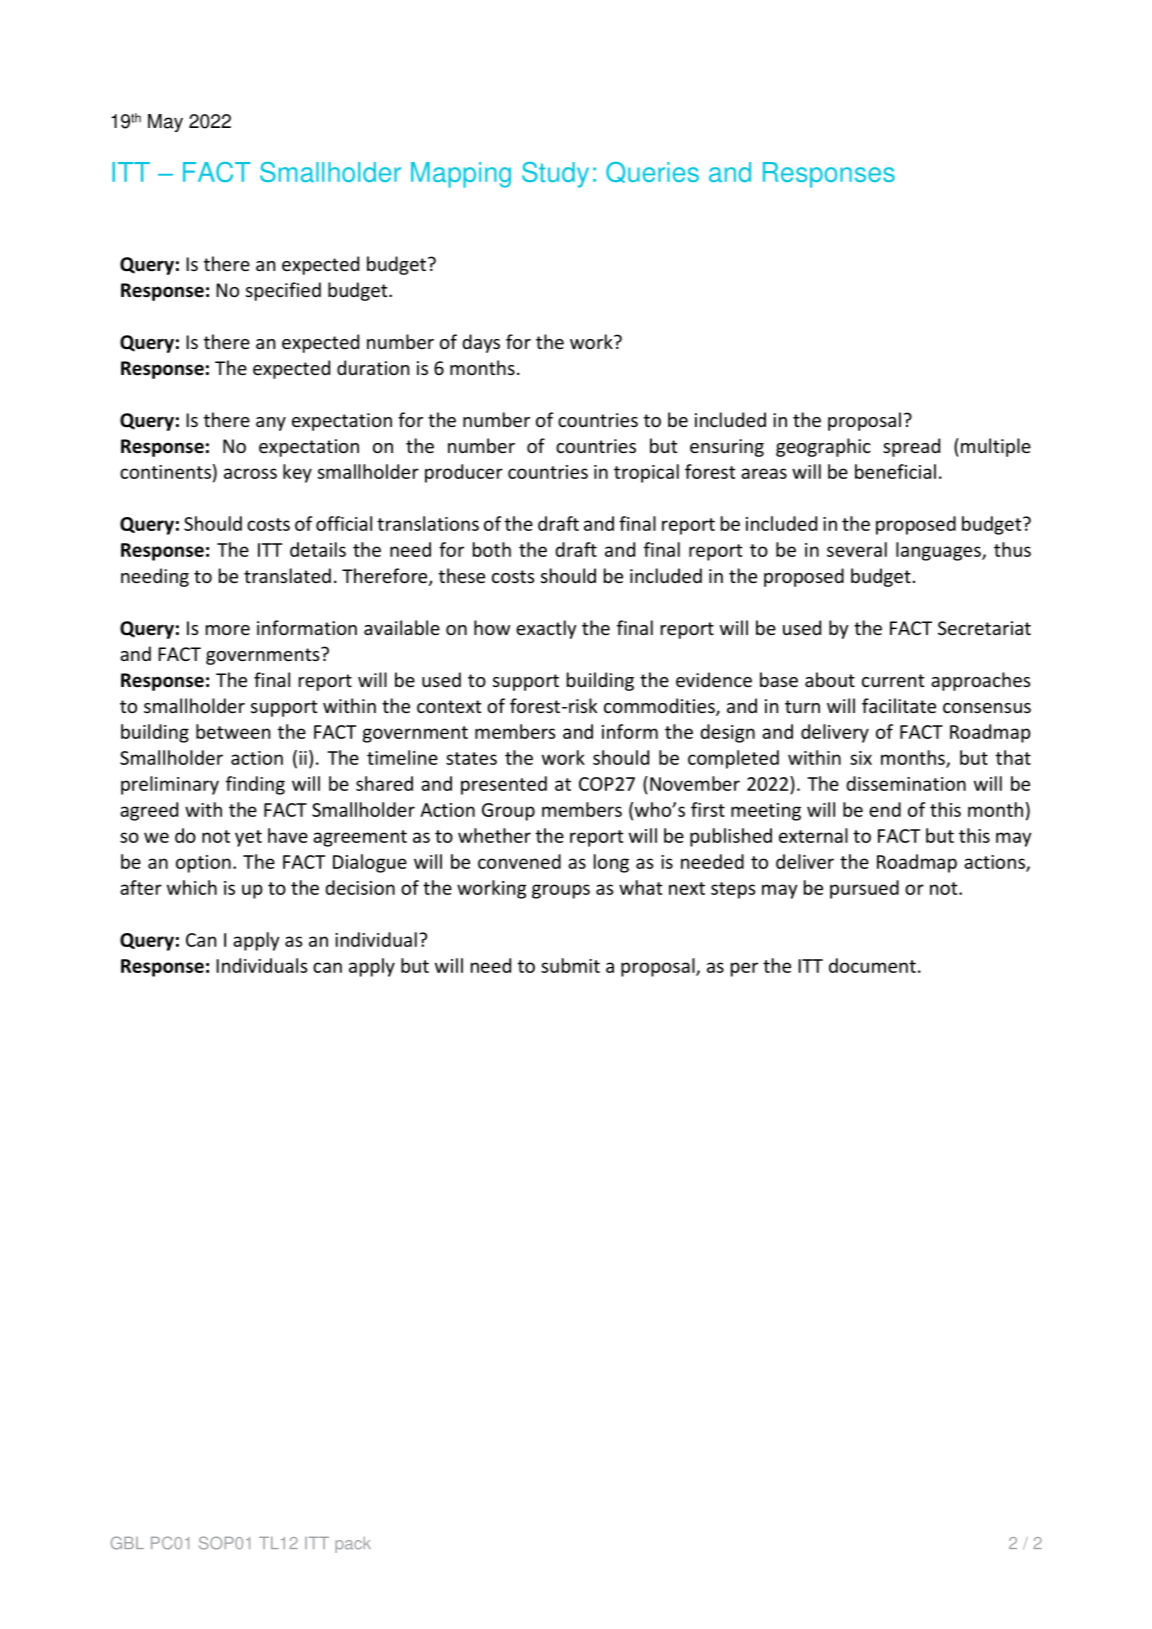 The image size is (1152, 1629). I want to click on yet, so click(248, 838).
